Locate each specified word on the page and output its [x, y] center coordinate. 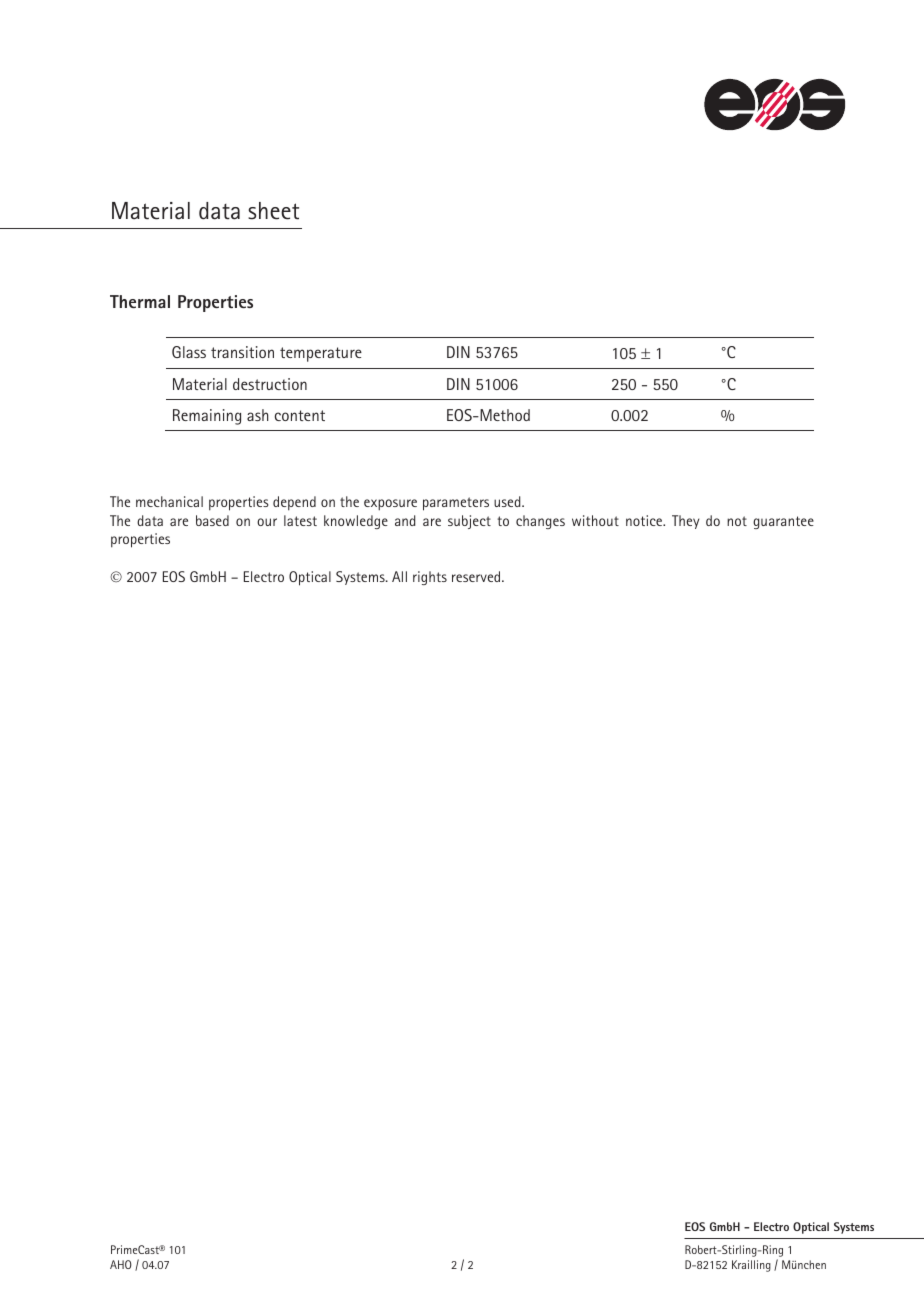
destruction [270, 384]
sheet [273, 211]
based [212, 520]
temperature [321, 354]
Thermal [140, 301]
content [300, 415]
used [508, 501]
